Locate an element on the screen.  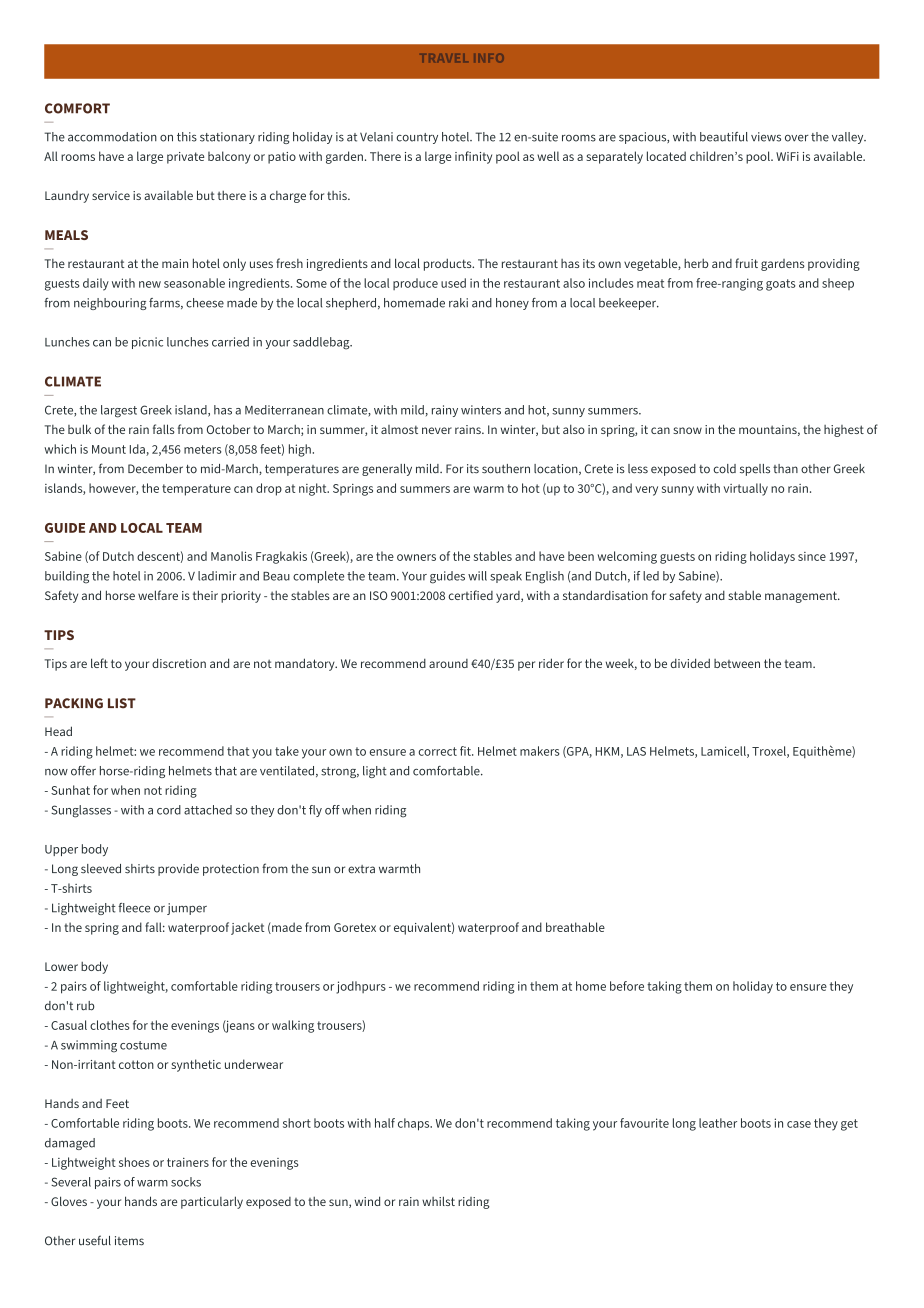
breathable is located at coordinates (575, 927).
